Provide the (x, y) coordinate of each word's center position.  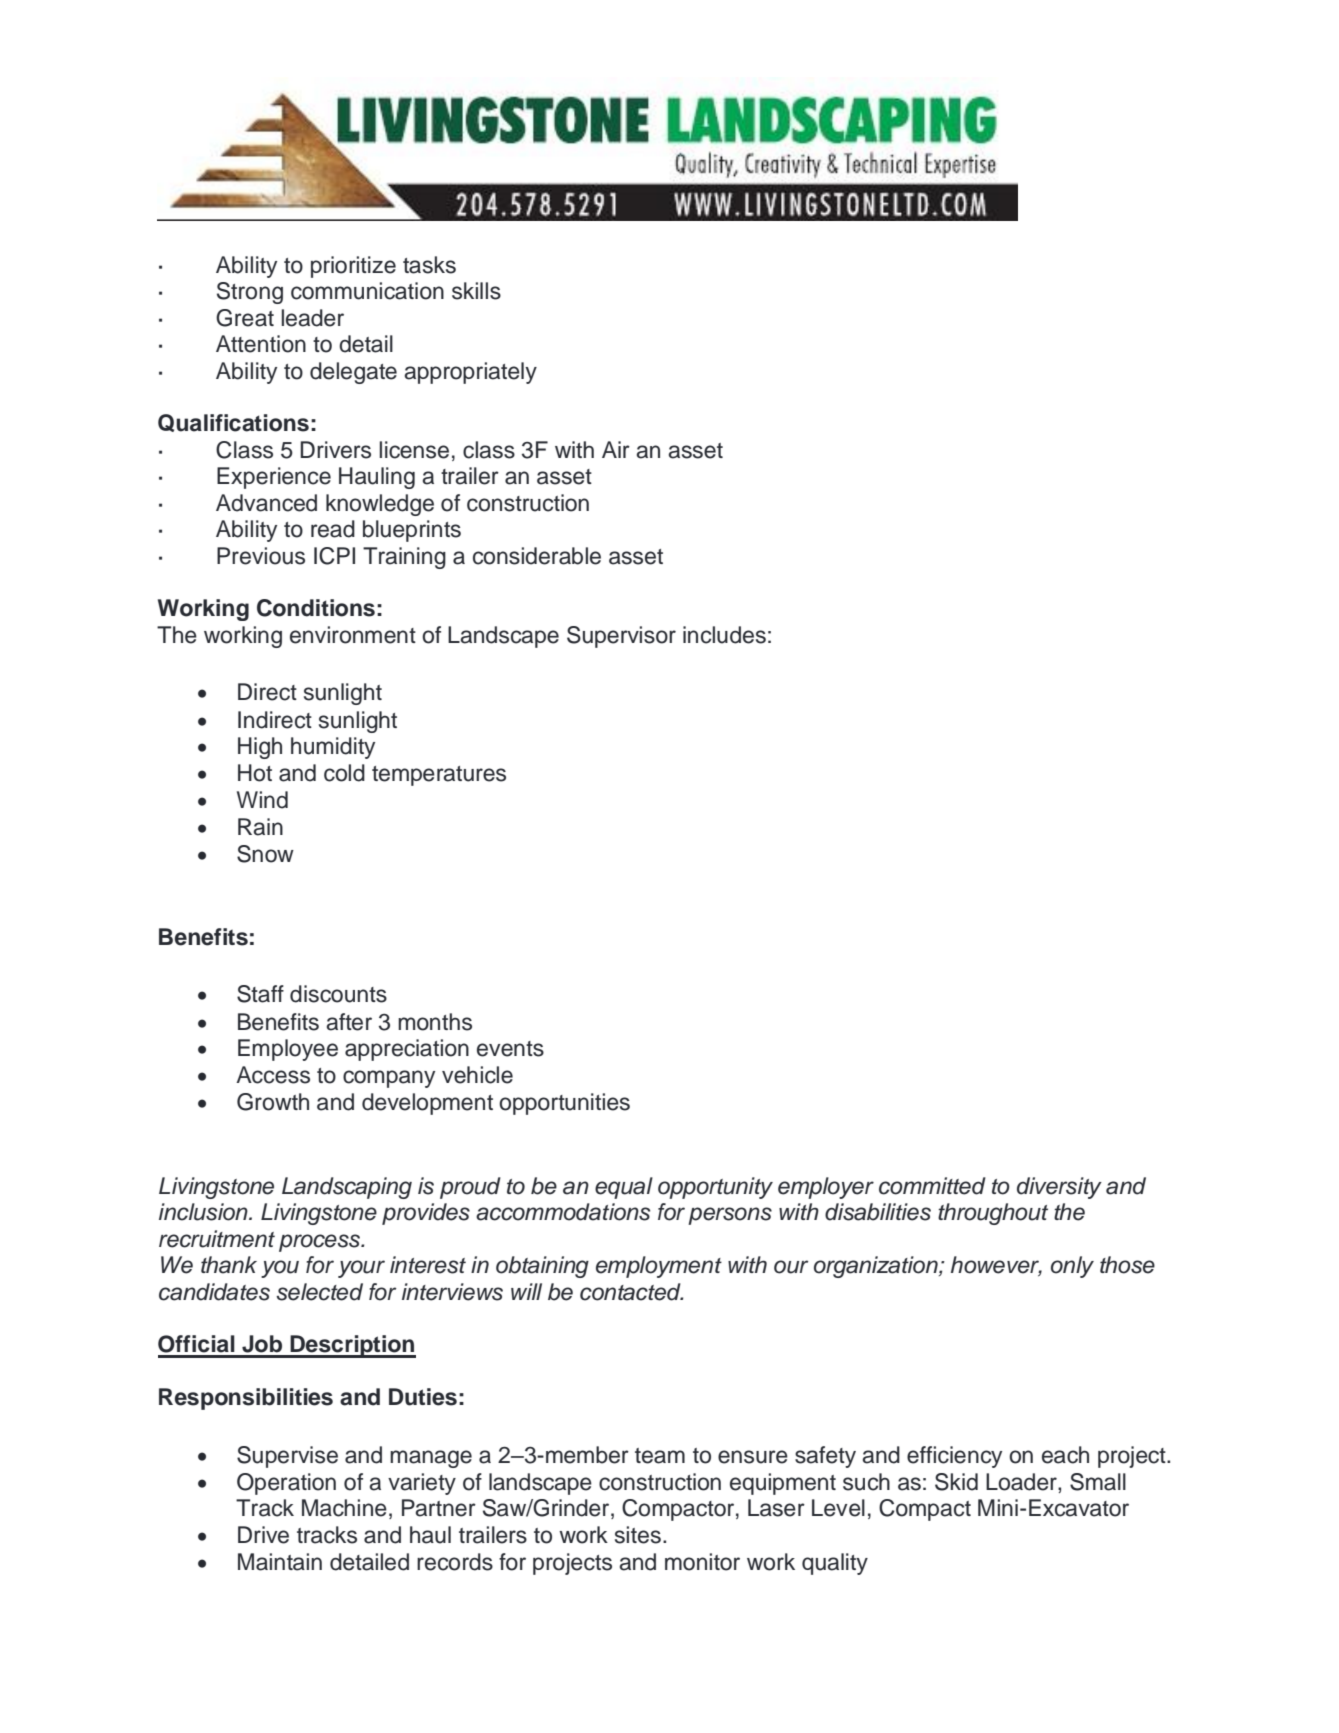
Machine (344, 1508)
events (510, 1049)
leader (312, 318)
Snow (265, 854)
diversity (1059, 1188)
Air (616, 449)
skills (476, 291)
